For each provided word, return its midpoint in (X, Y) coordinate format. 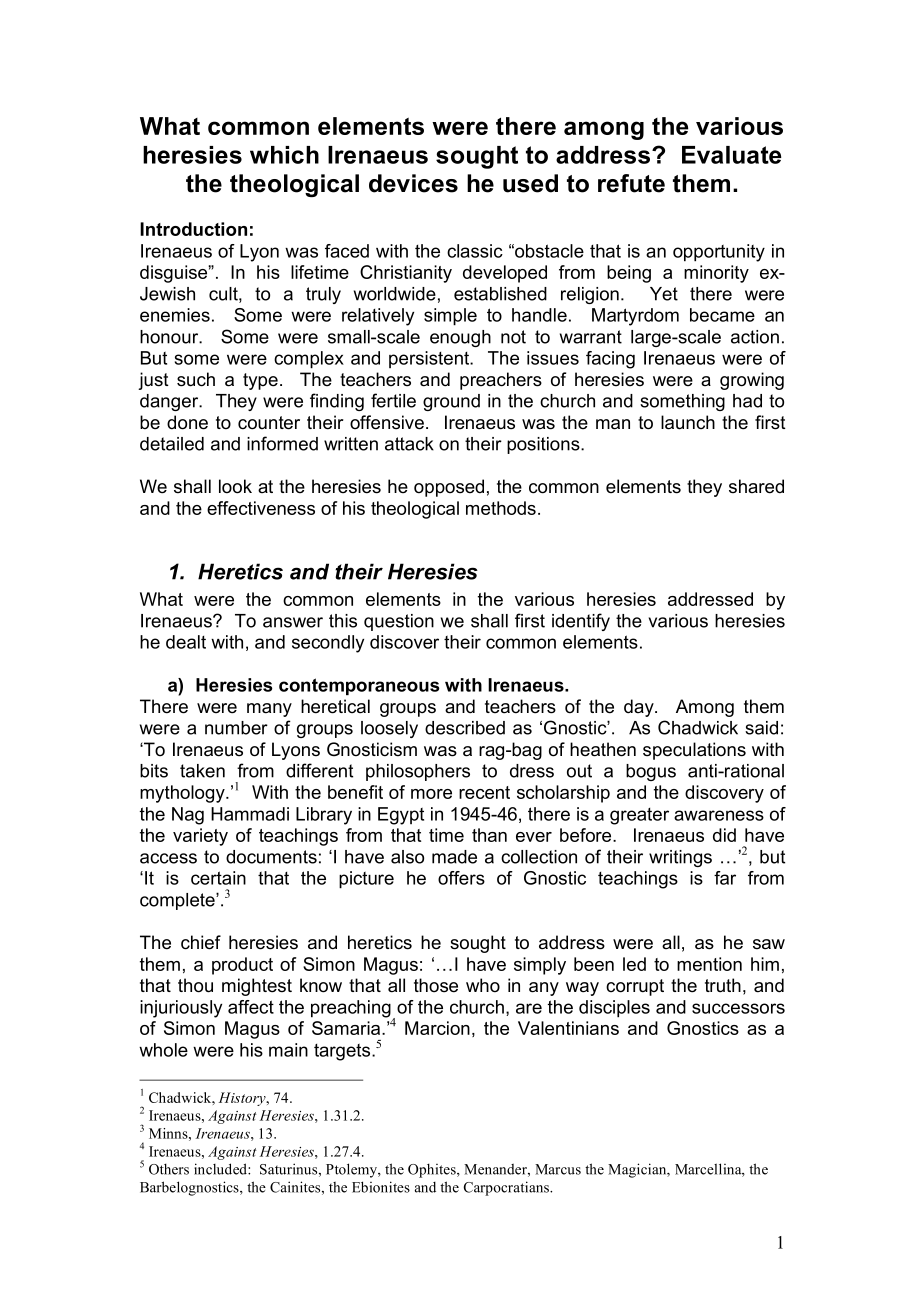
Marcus (558, 1169)
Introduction (193, 229)
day (640, 708)
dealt (186, 642)
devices (413, 183)
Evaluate (731, 155)
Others (169, 1169)
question (399, 622)
